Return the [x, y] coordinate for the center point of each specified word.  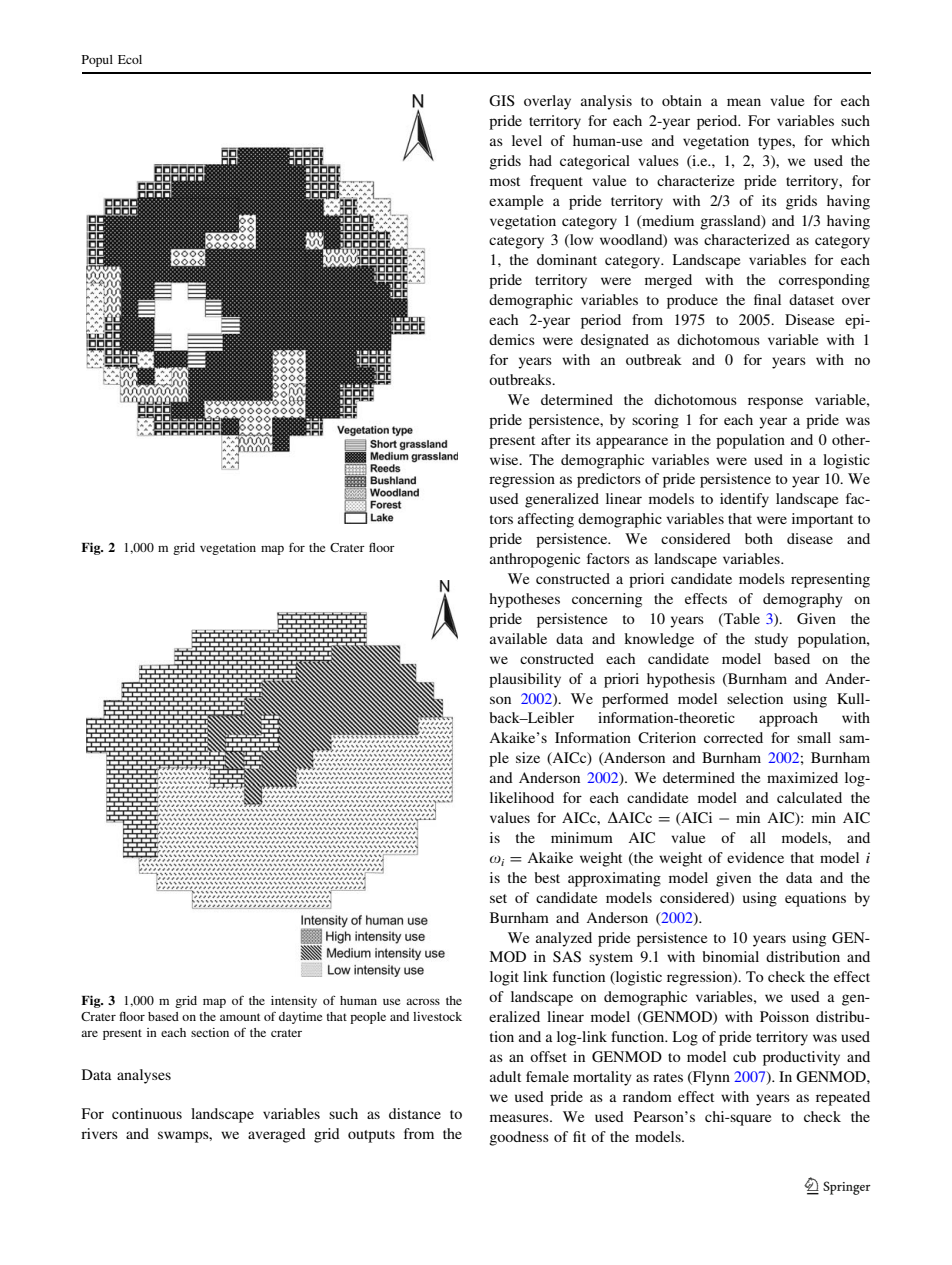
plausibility [525, 680]
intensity [294, 1002]
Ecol [130, 59]
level [527, 140]
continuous [147, 1113]
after [556, 439]
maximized [802, 777]
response [775, 403]
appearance [632, 443]
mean [744, 102]
